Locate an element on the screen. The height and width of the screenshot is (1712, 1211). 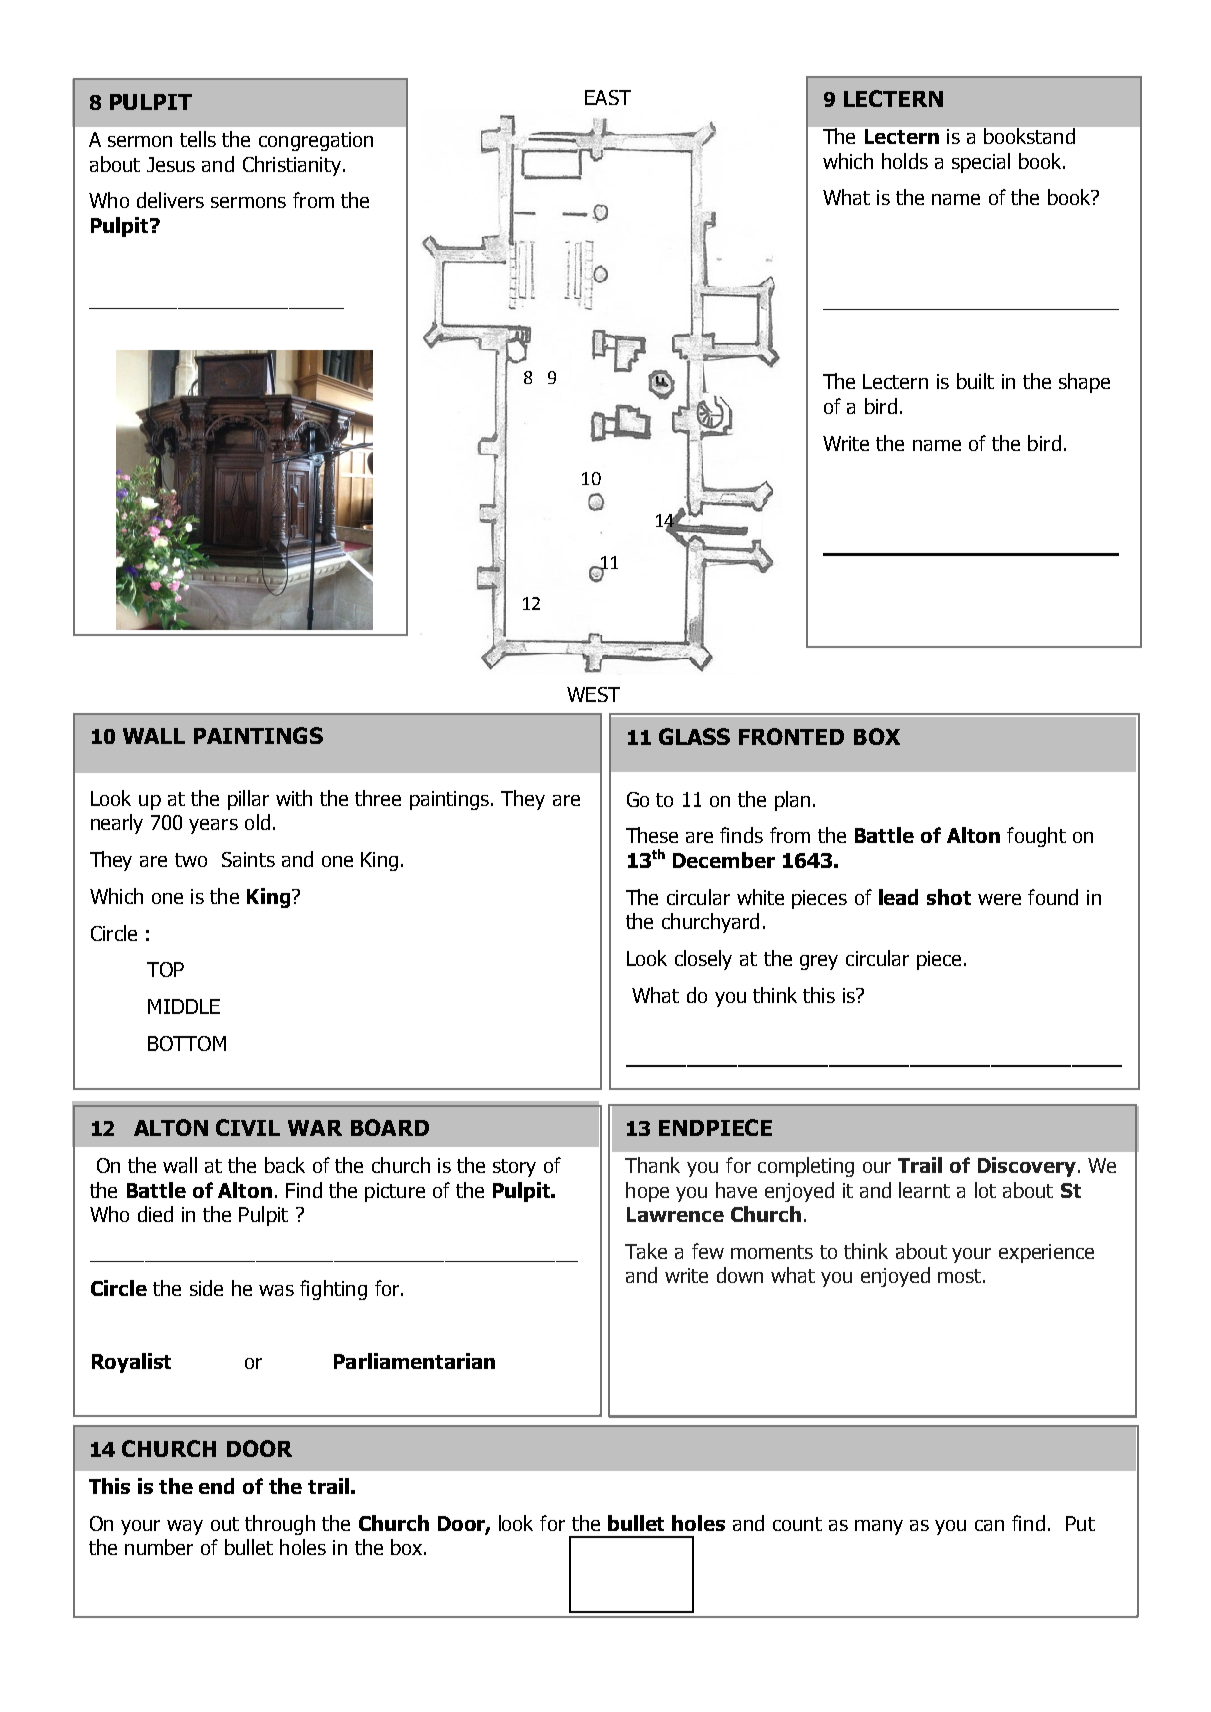
EAST is located at coordinates (608, 97).
